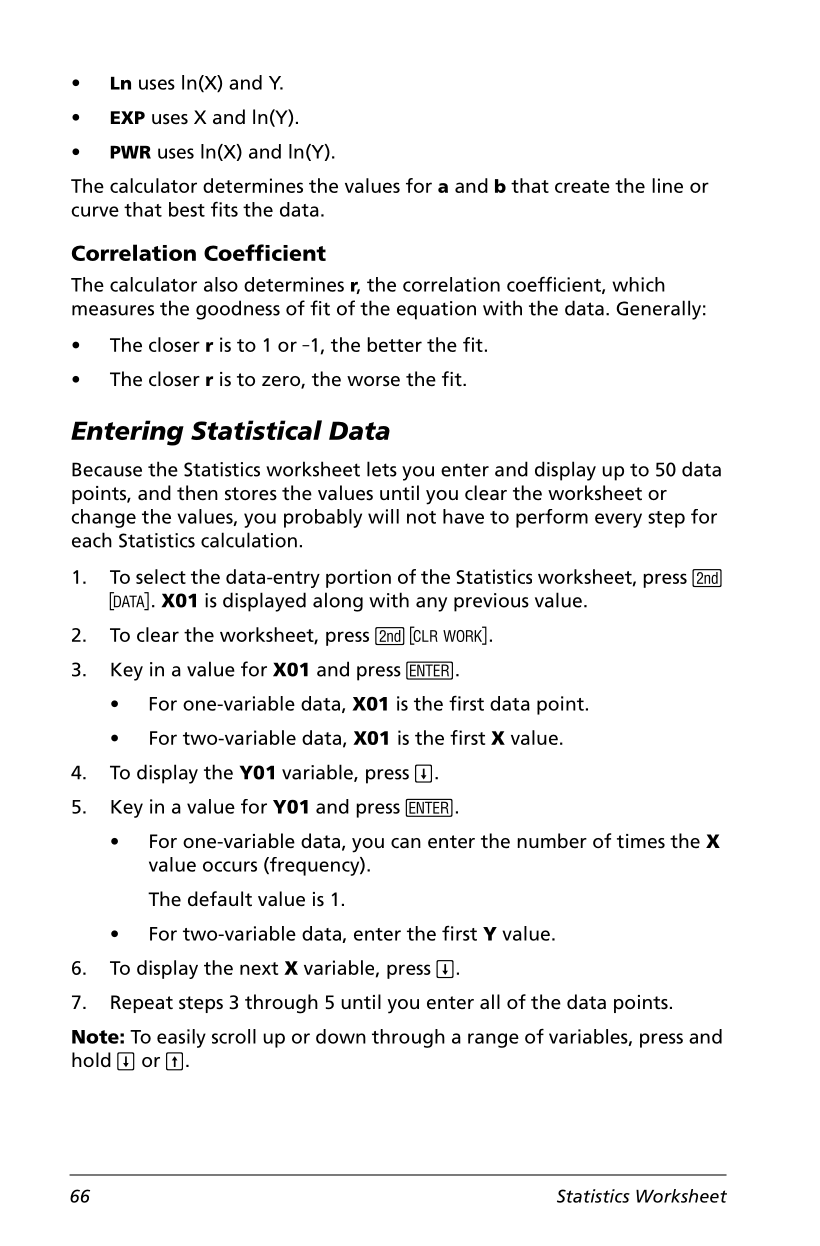 Image resolution: width=820 pixels, height=1246 pixels. Describe the element at coordinates (224, 209) in the image. I see `fits` at that location.
